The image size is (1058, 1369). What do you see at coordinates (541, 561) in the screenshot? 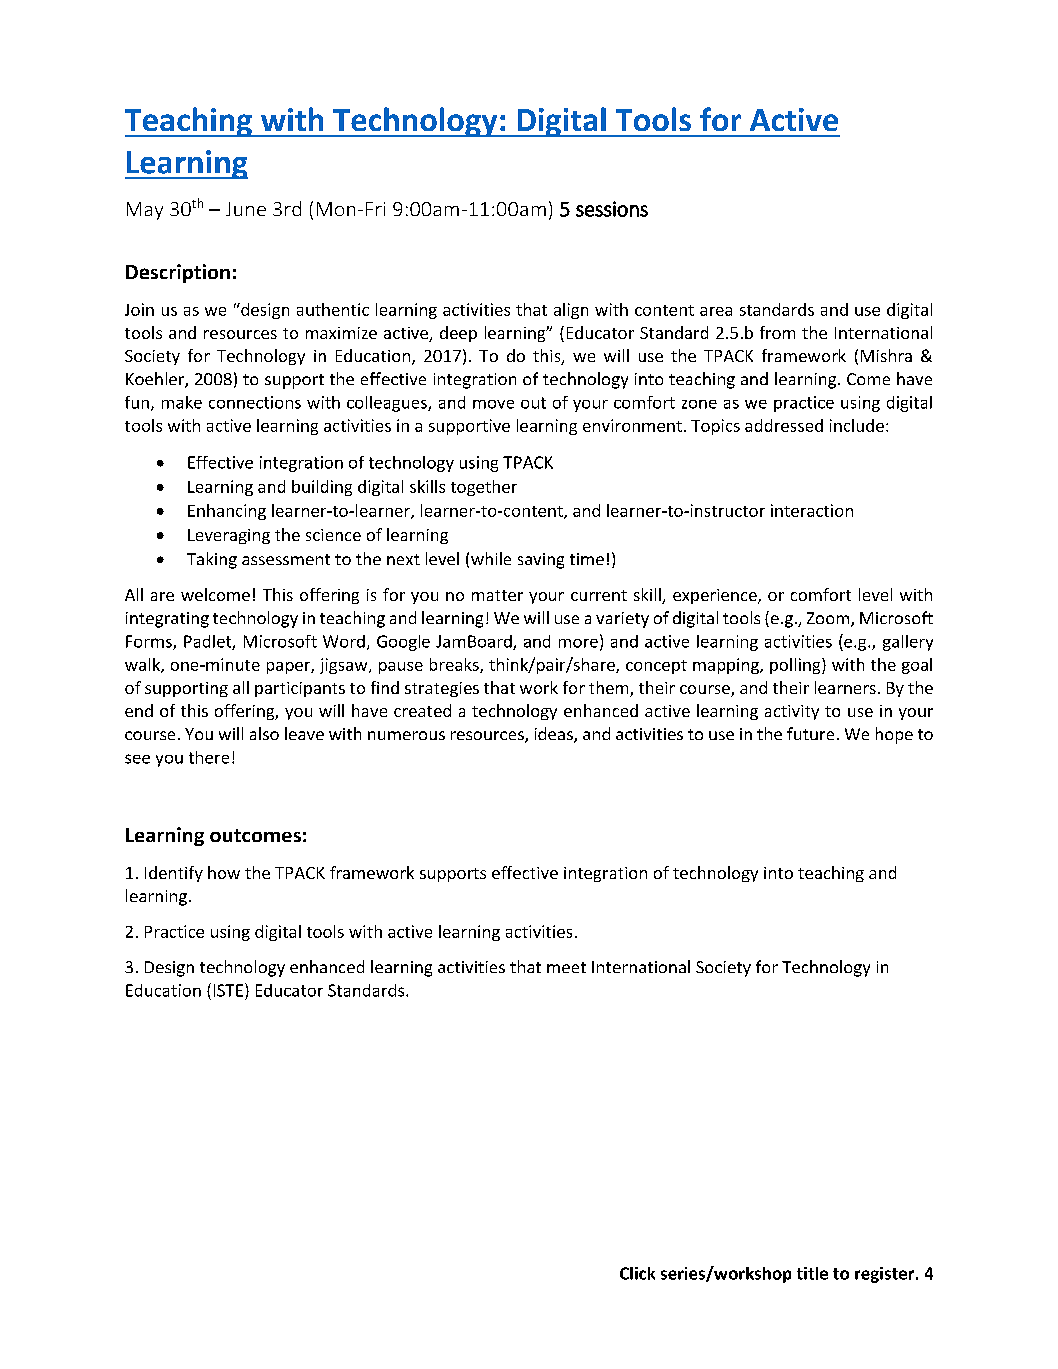
I see `saving` at bounding box center [541, 561].
